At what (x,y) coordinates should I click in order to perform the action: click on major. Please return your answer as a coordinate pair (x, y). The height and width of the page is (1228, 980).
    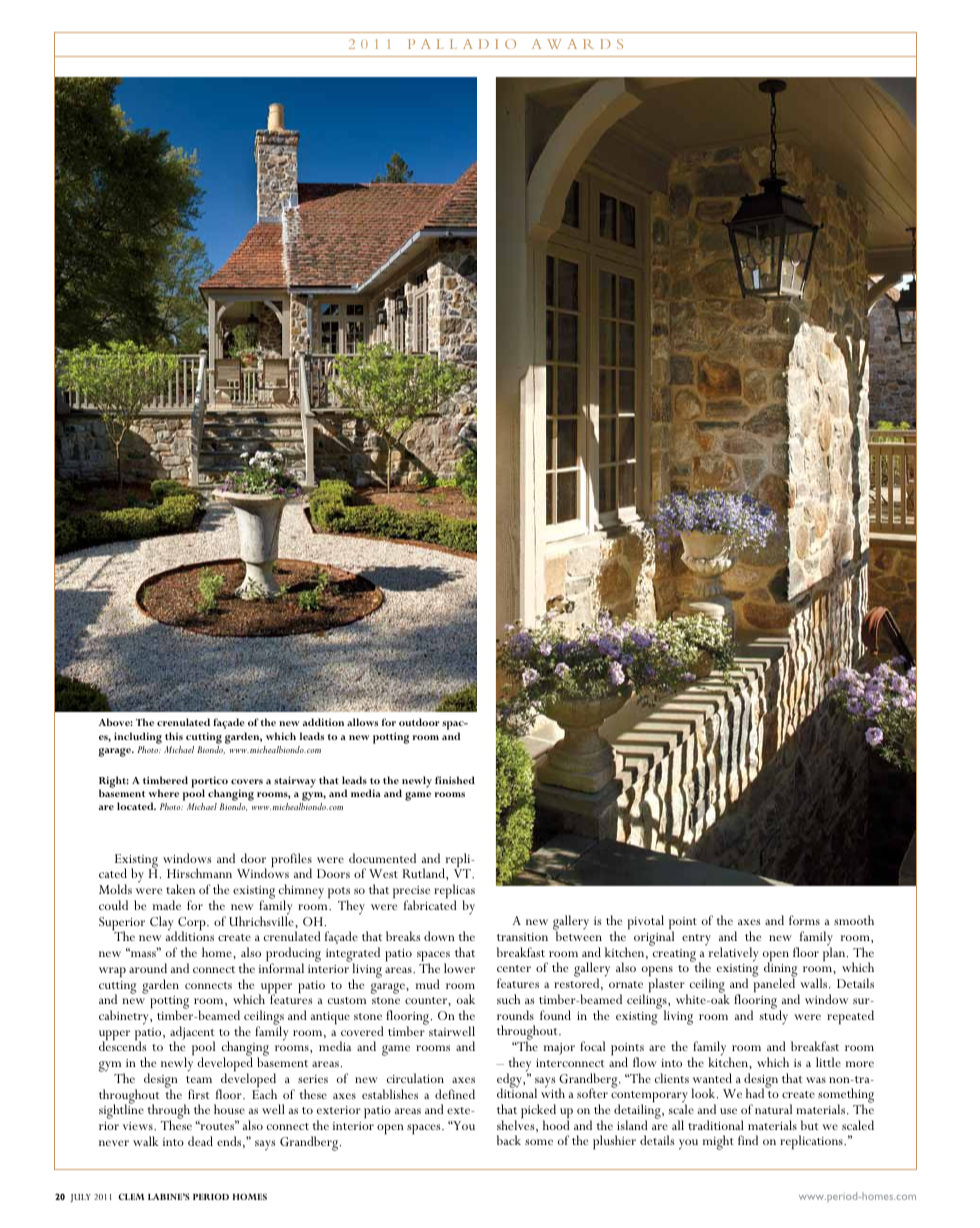
    Looking at the image, I should click on (559, 1049).
